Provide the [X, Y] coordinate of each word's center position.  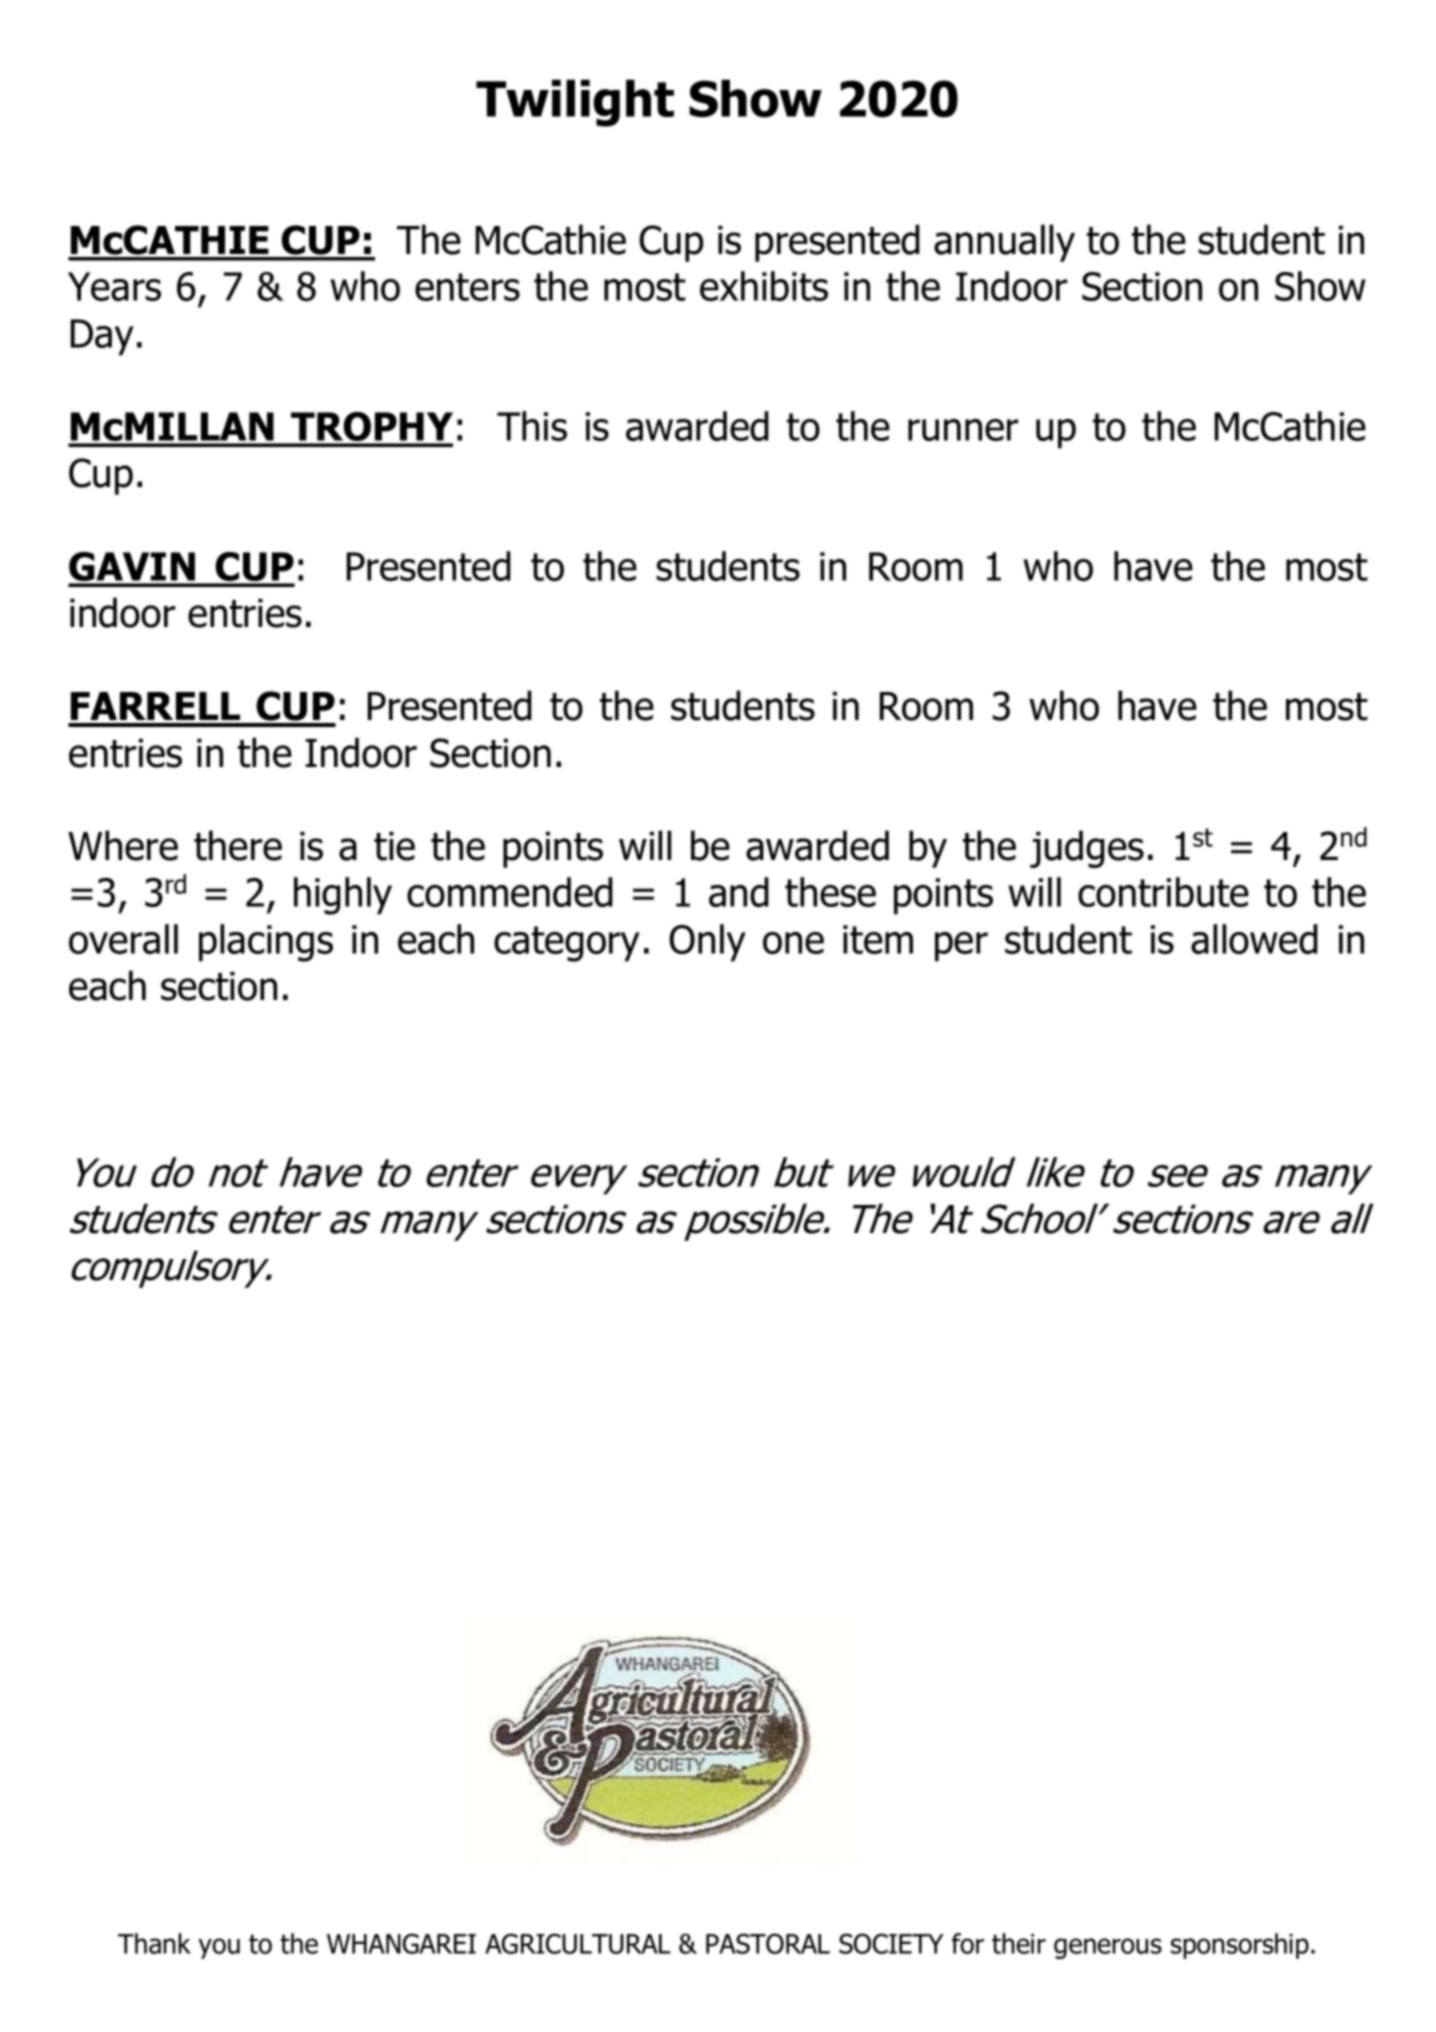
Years [114, 286]
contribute [1163, 892]
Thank [154, 1943]
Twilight [575, 103]
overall [123, 939]
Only [707, 943]
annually [1004, 243]
